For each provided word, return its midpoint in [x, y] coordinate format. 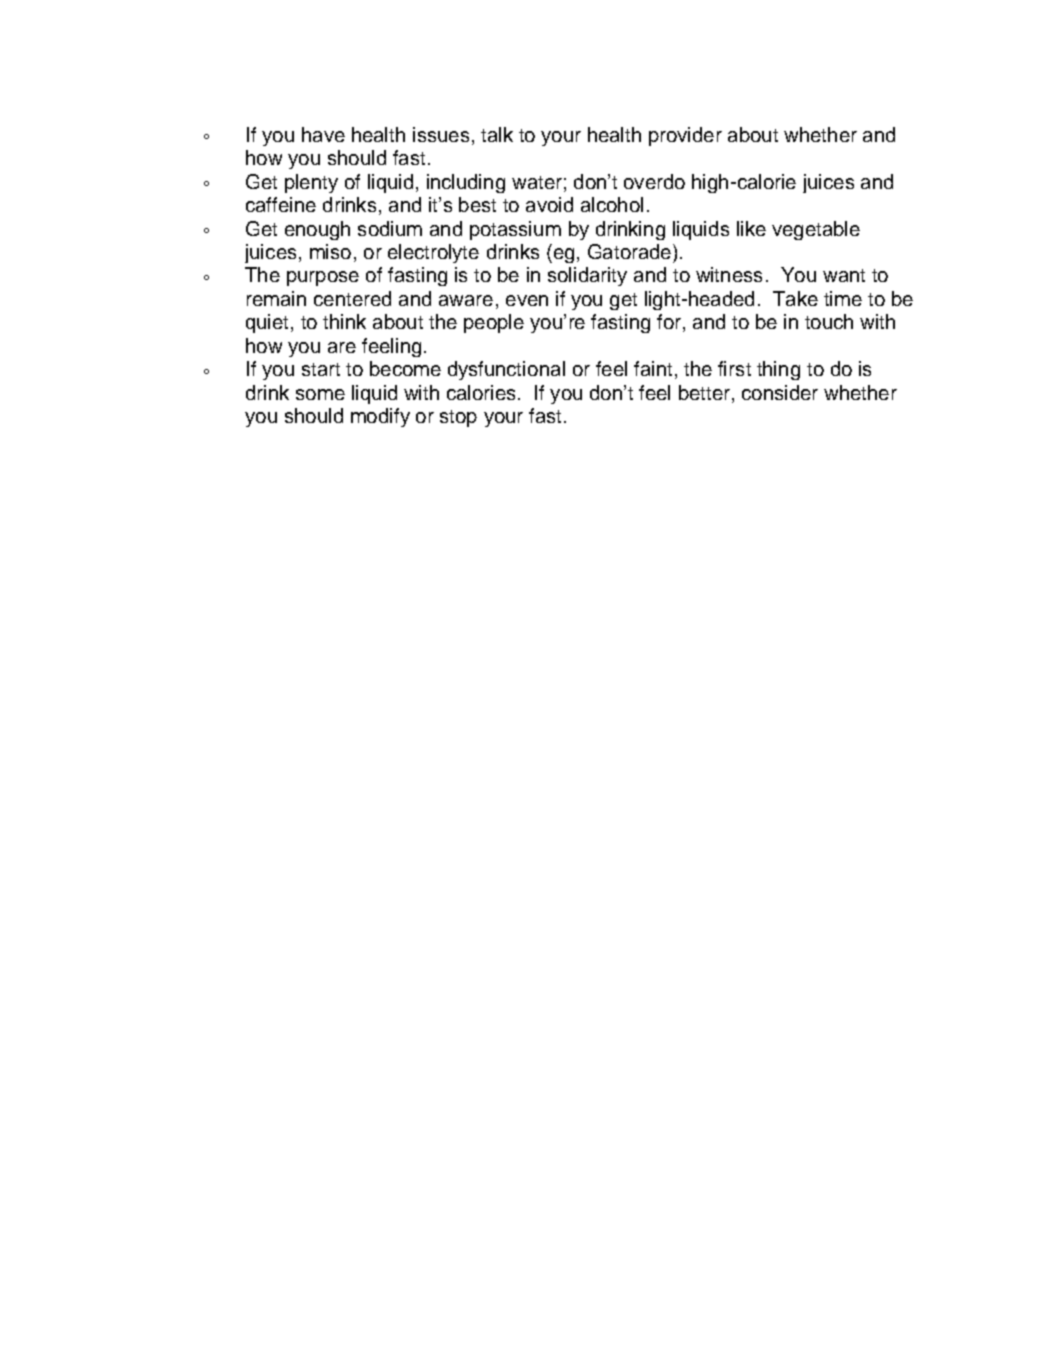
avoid [549, 204]
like [751, 228]
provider [685, 136]
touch [829, 321]
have [323, 134]
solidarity [587, 276]
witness [729, 274]
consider [780, 392]
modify [380, 417]
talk [497, 134]
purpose [323, 278]
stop [458, 418]
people [494, 323]
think [344, 321]
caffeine [281, 204]
